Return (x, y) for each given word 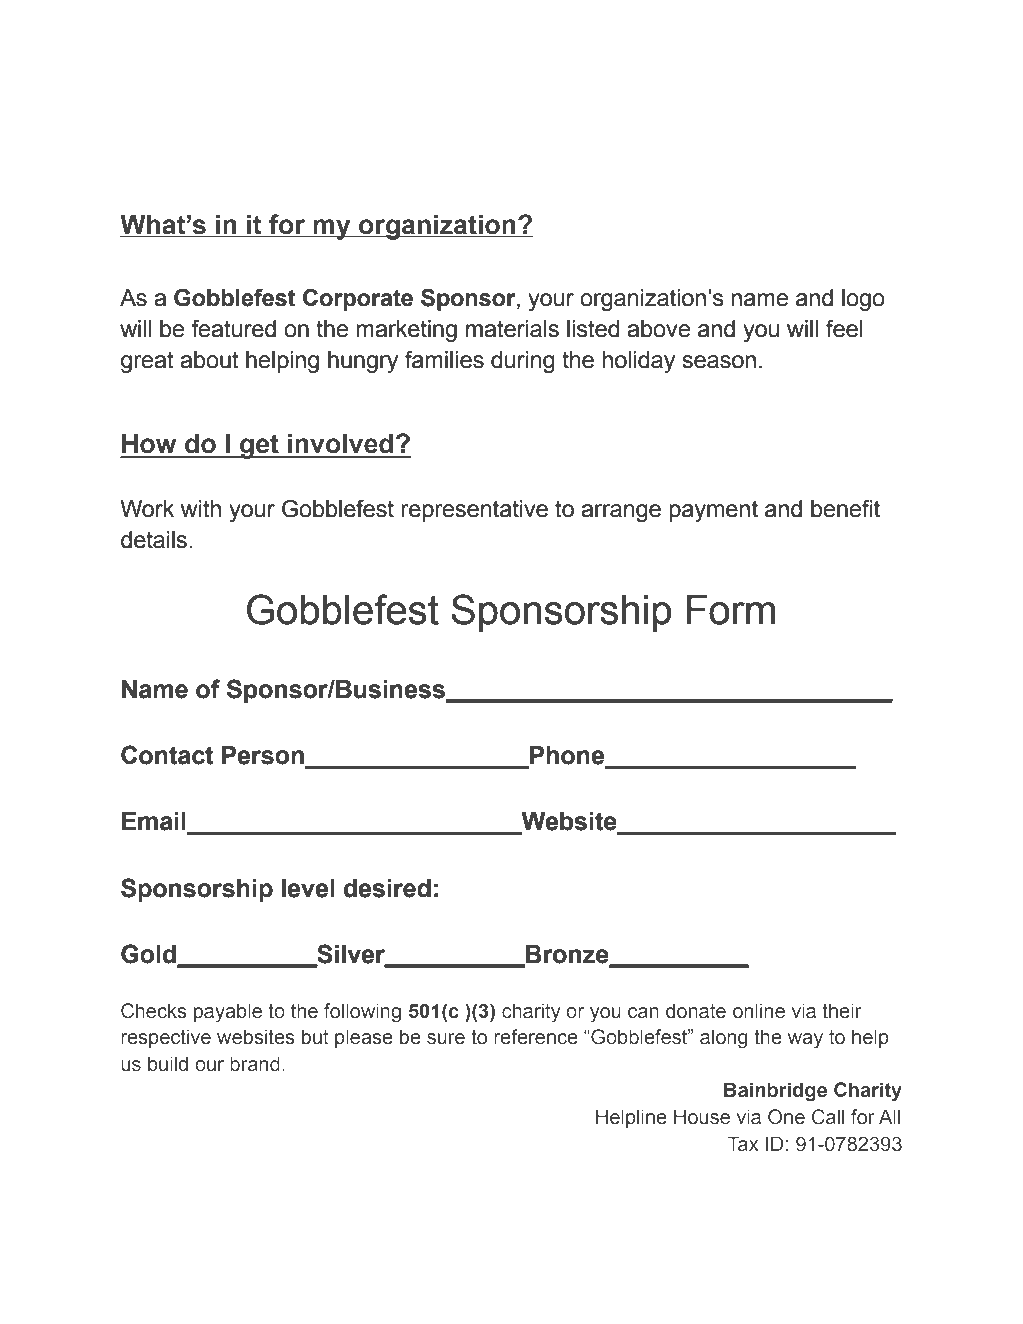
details (155, 540)
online (759, 1011)
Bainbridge (775, 1092)
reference (536, 1037)
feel (844, 328)
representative (474, 511)
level (308, 888)
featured (233, 329)
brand (255, 1064)
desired (387, 888)
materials (512, 329)
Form (731, 610)
